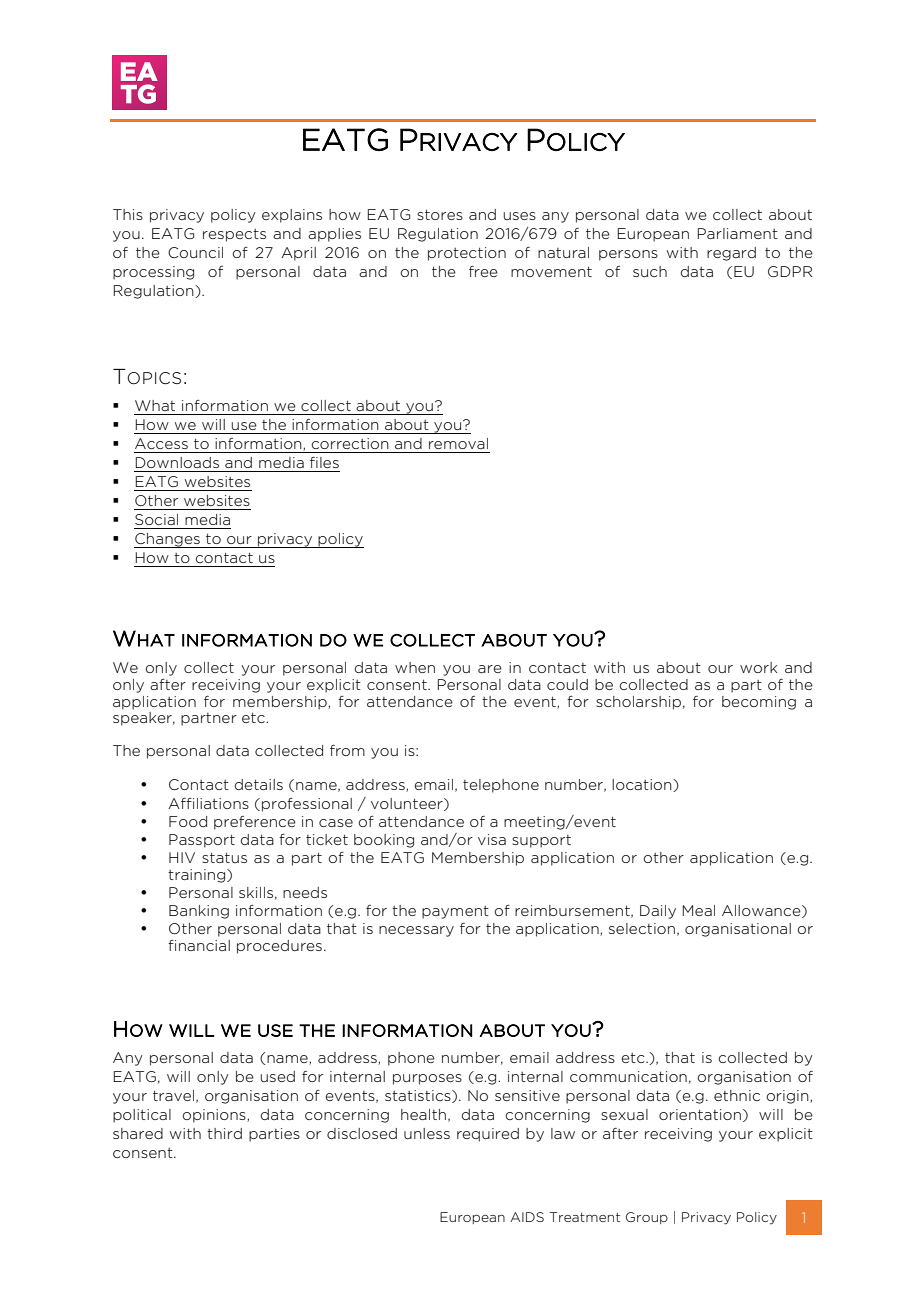  Describe the element at coordinates (759, 703) in the document. I see `becoming` at that location.
